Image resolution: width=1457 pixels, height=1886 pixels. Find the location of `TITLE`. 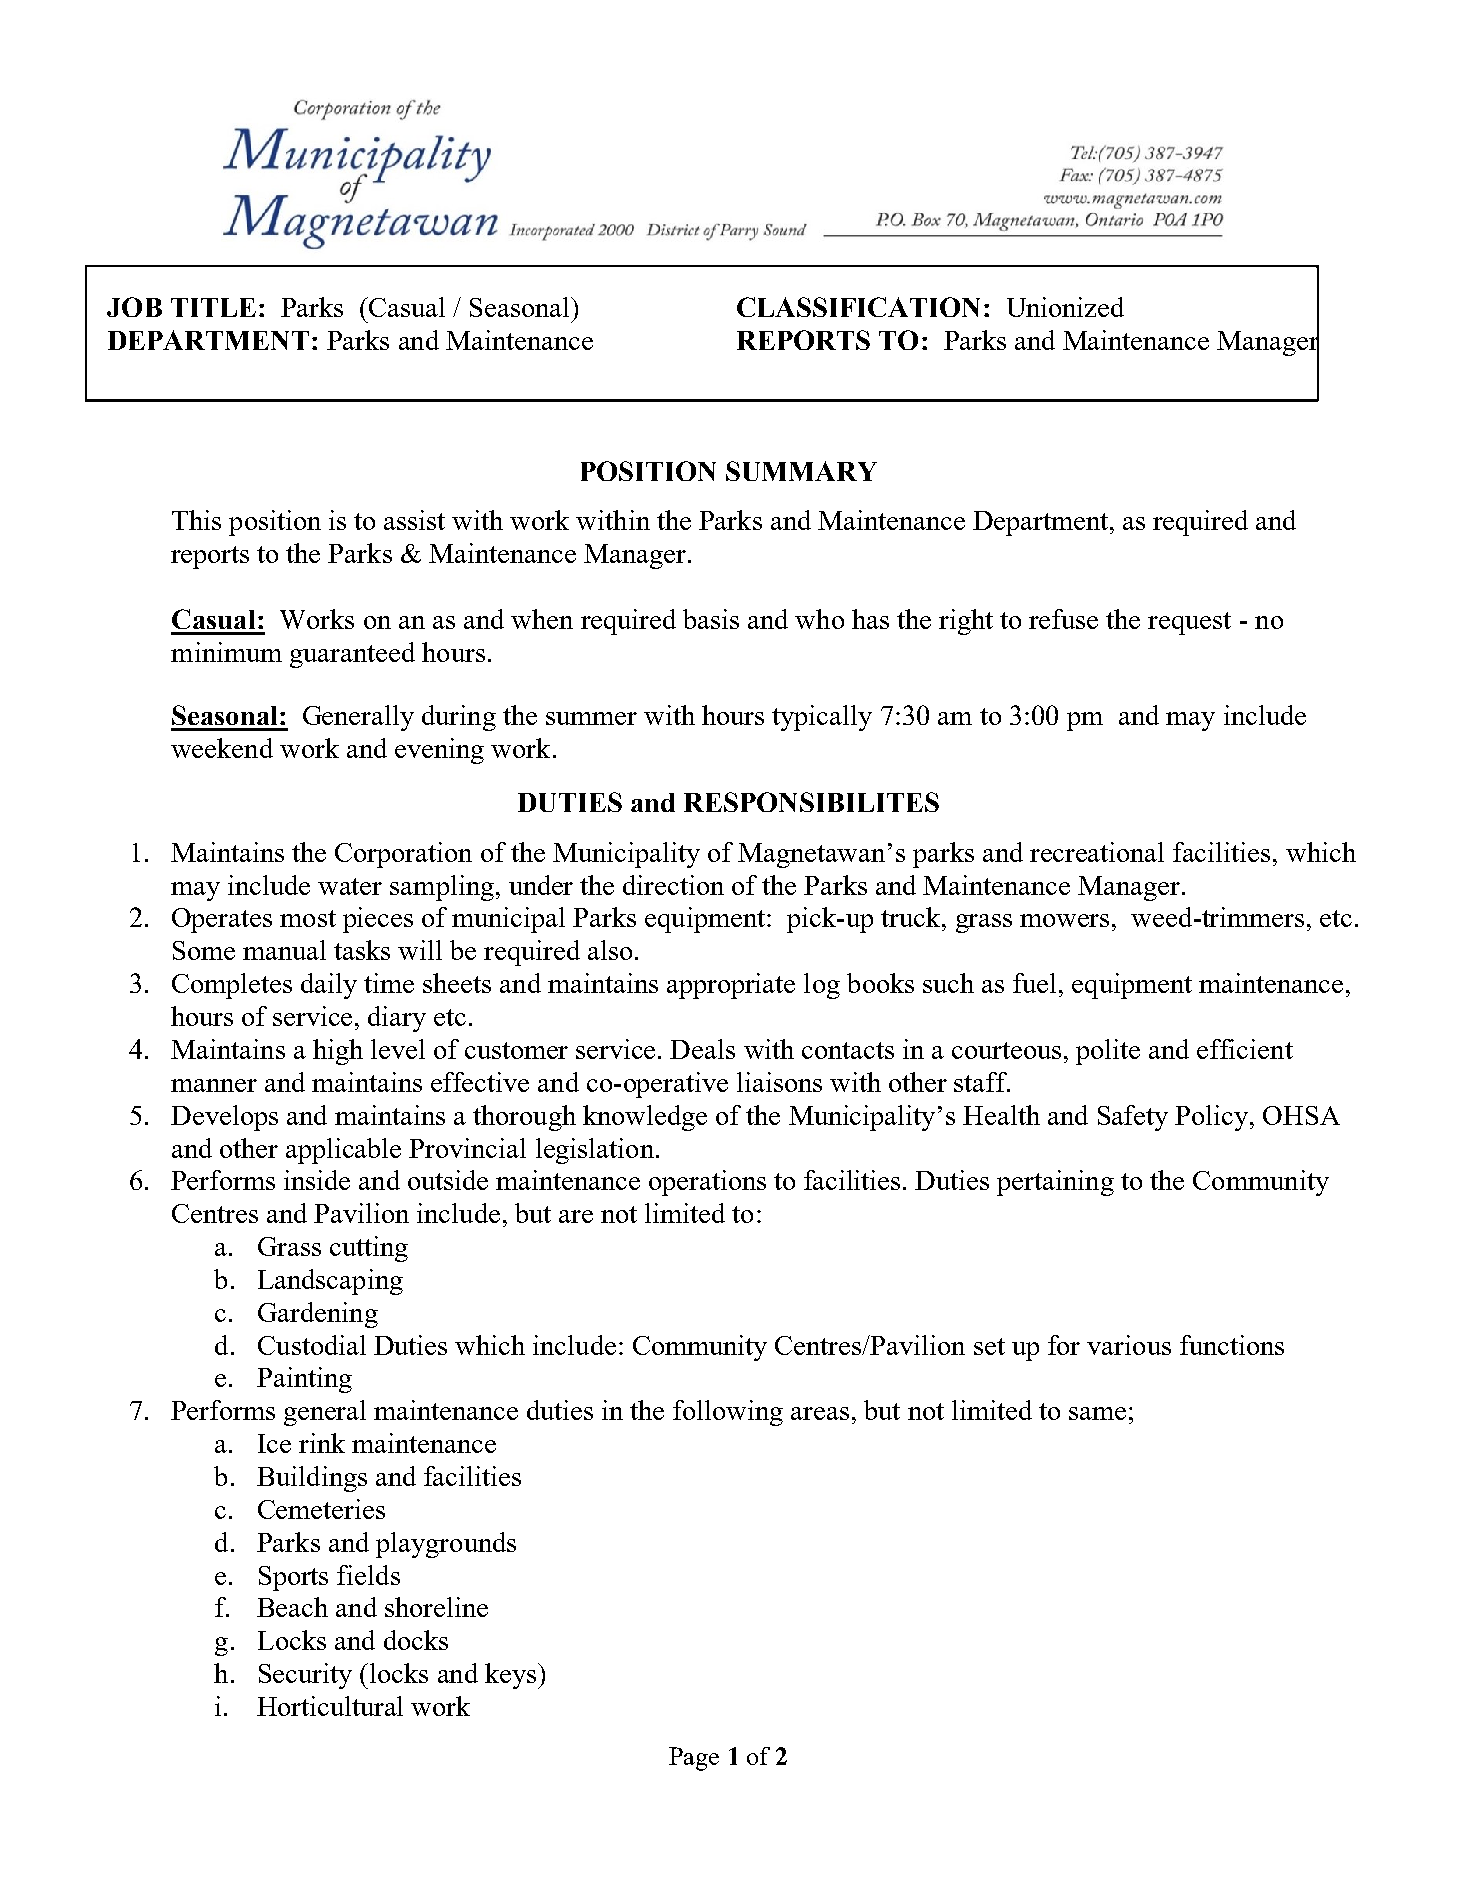

TITLE is located at coordinates (213, 307).
